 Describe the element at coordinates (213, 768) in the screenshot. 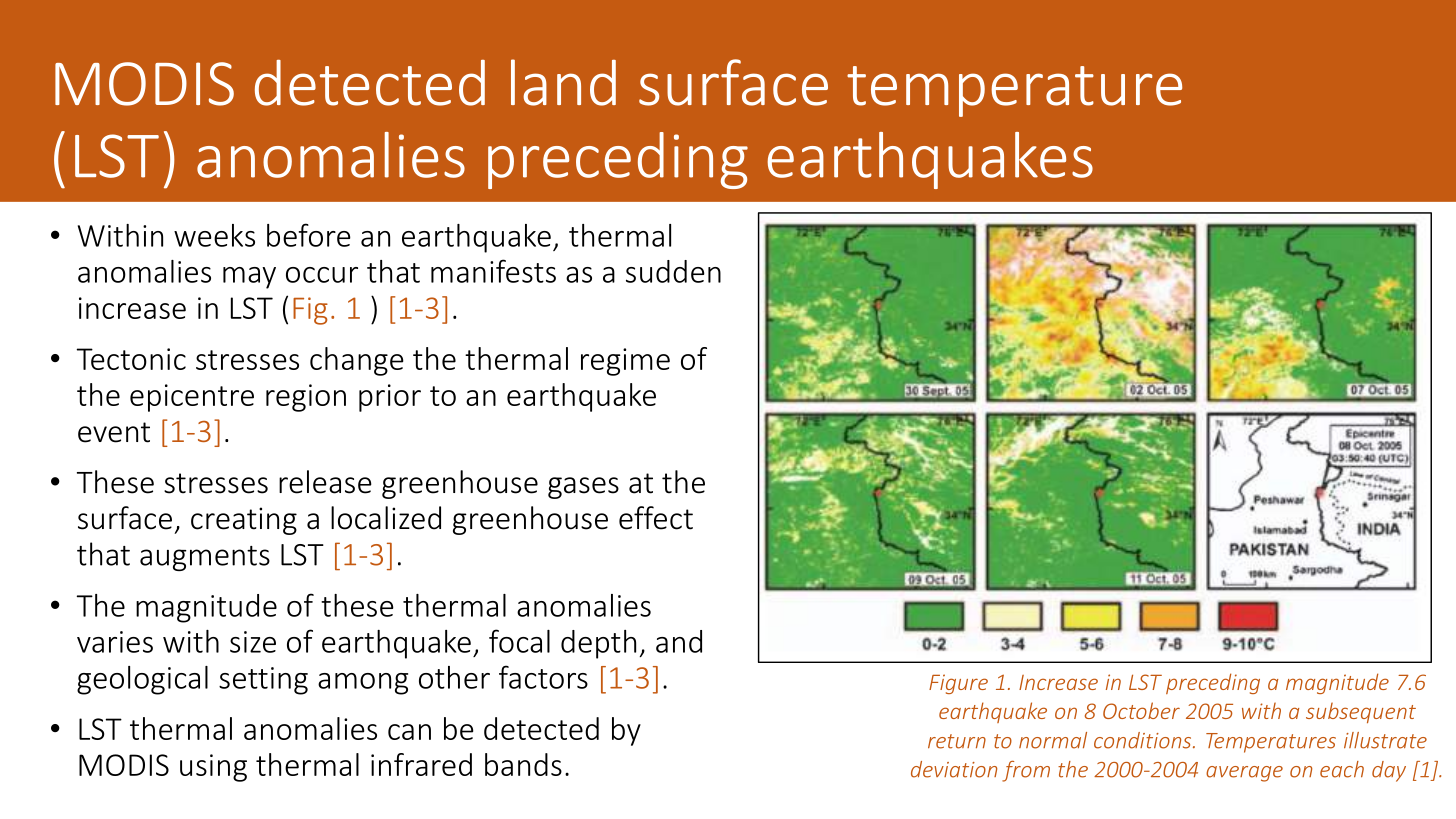

I see `using` at that location.
